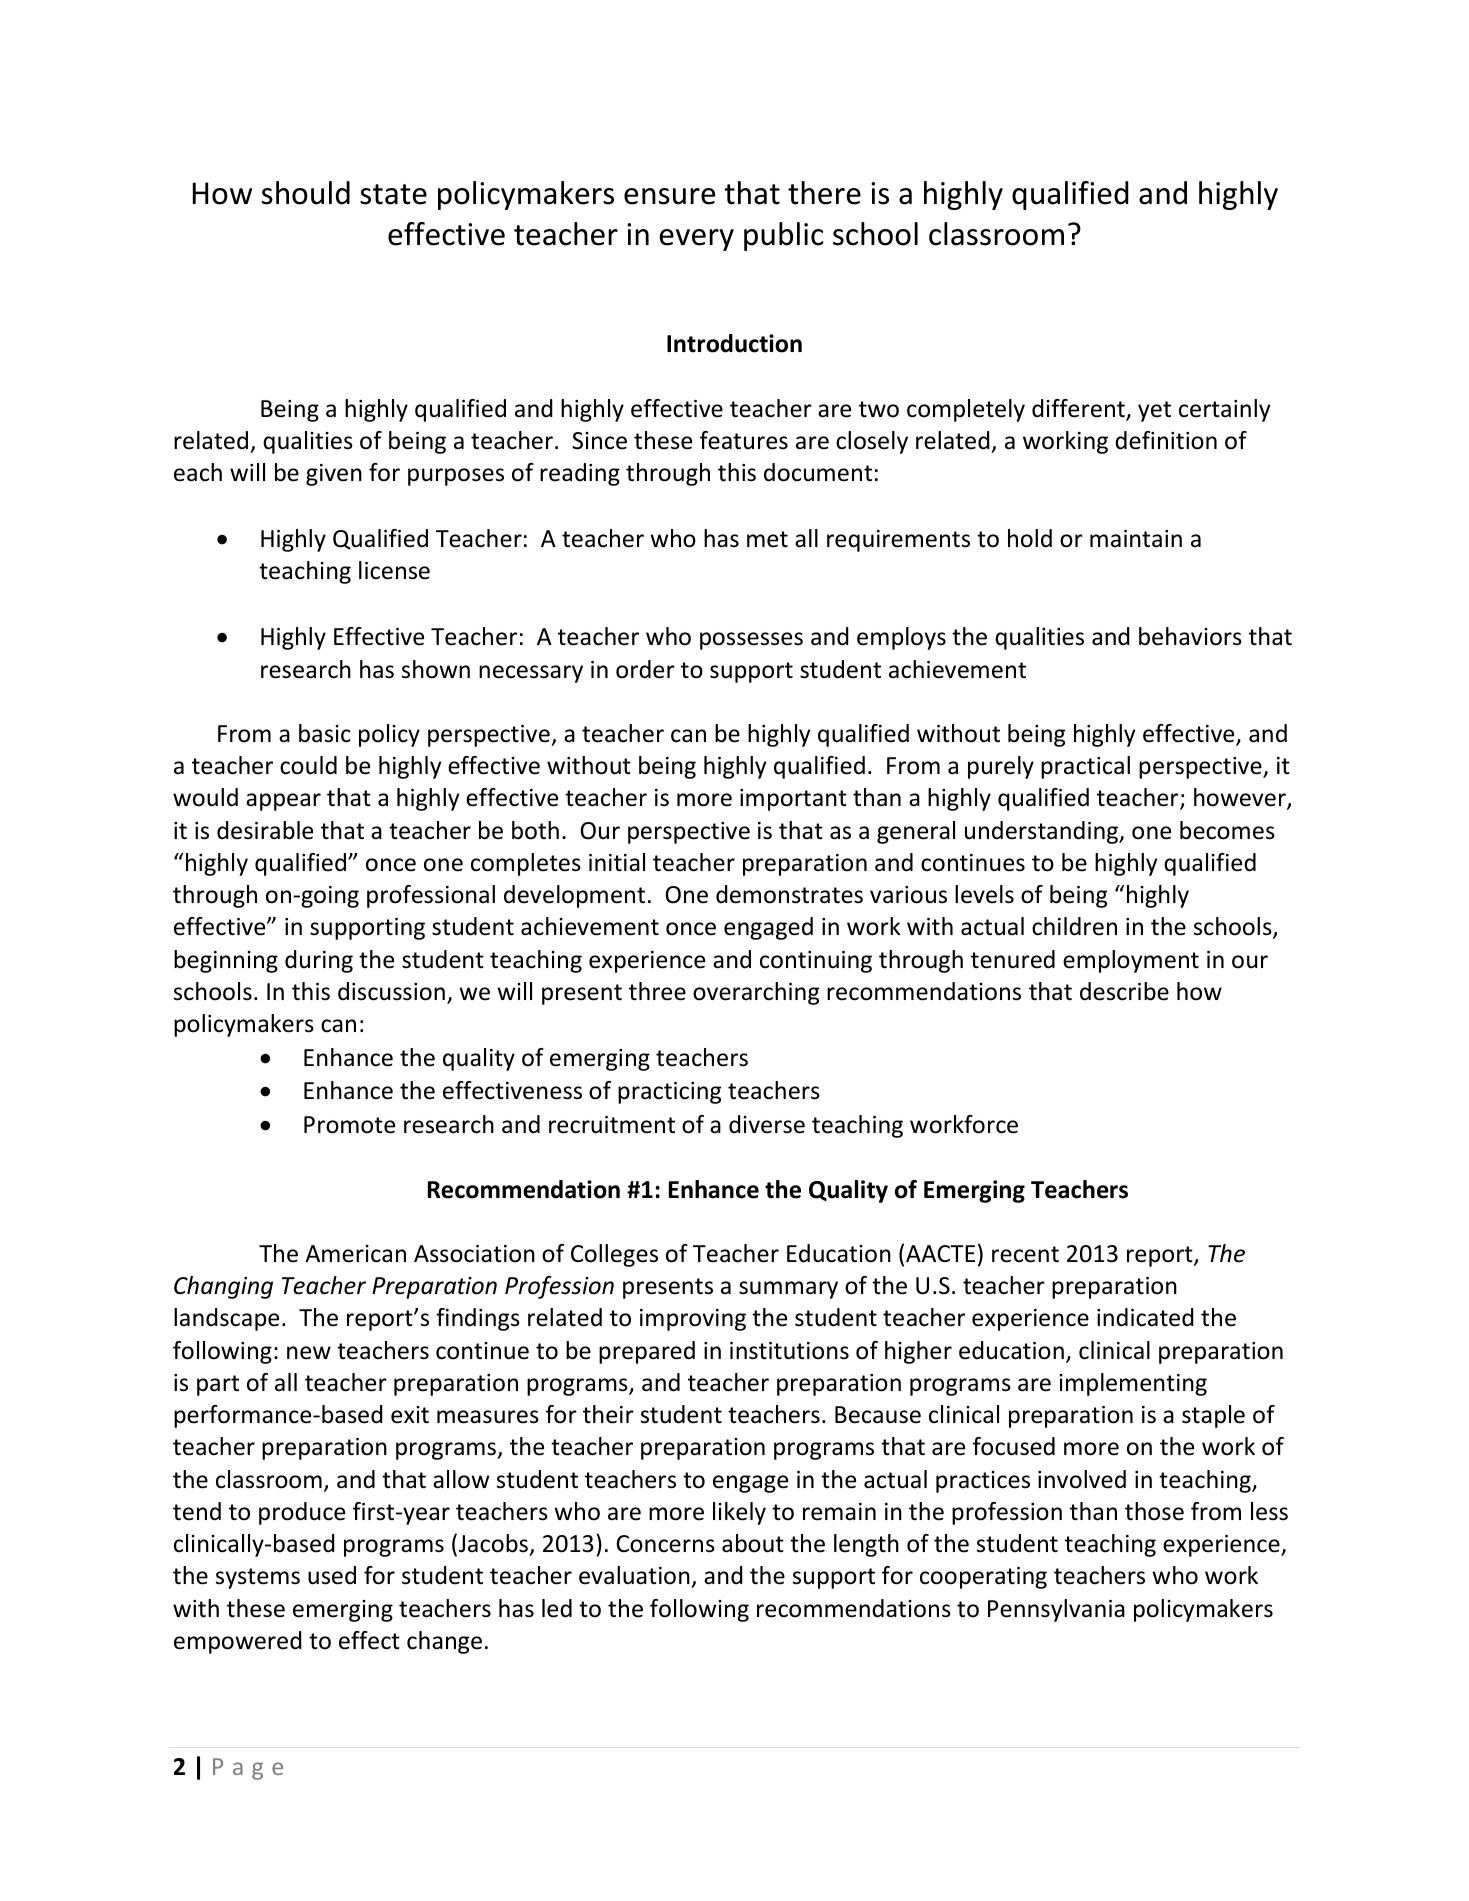  Describe the element at coordinates (306, 193) in the page. I see `should` at that location.
